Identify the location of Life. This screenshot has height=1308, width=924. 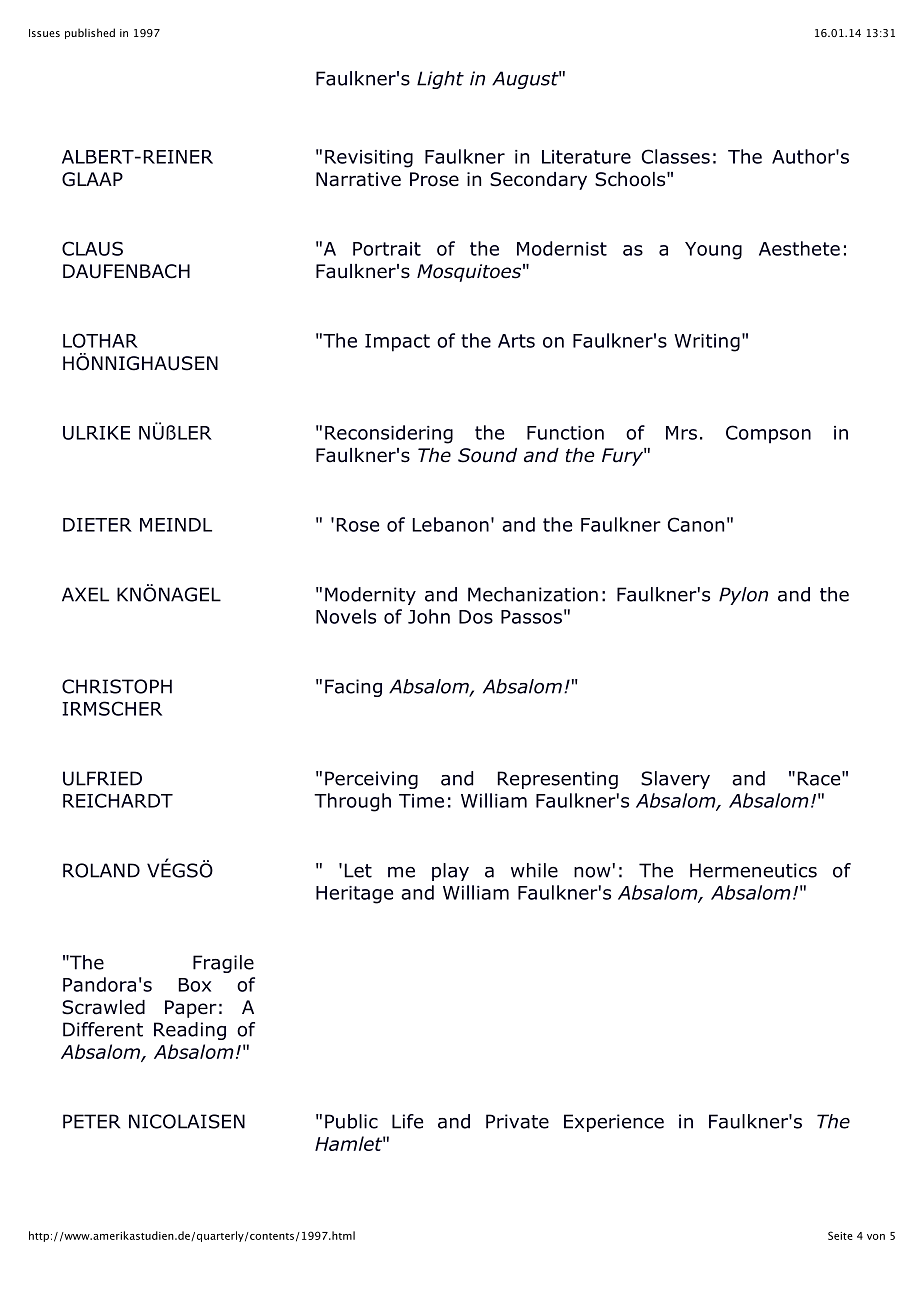
(407, 1121).
